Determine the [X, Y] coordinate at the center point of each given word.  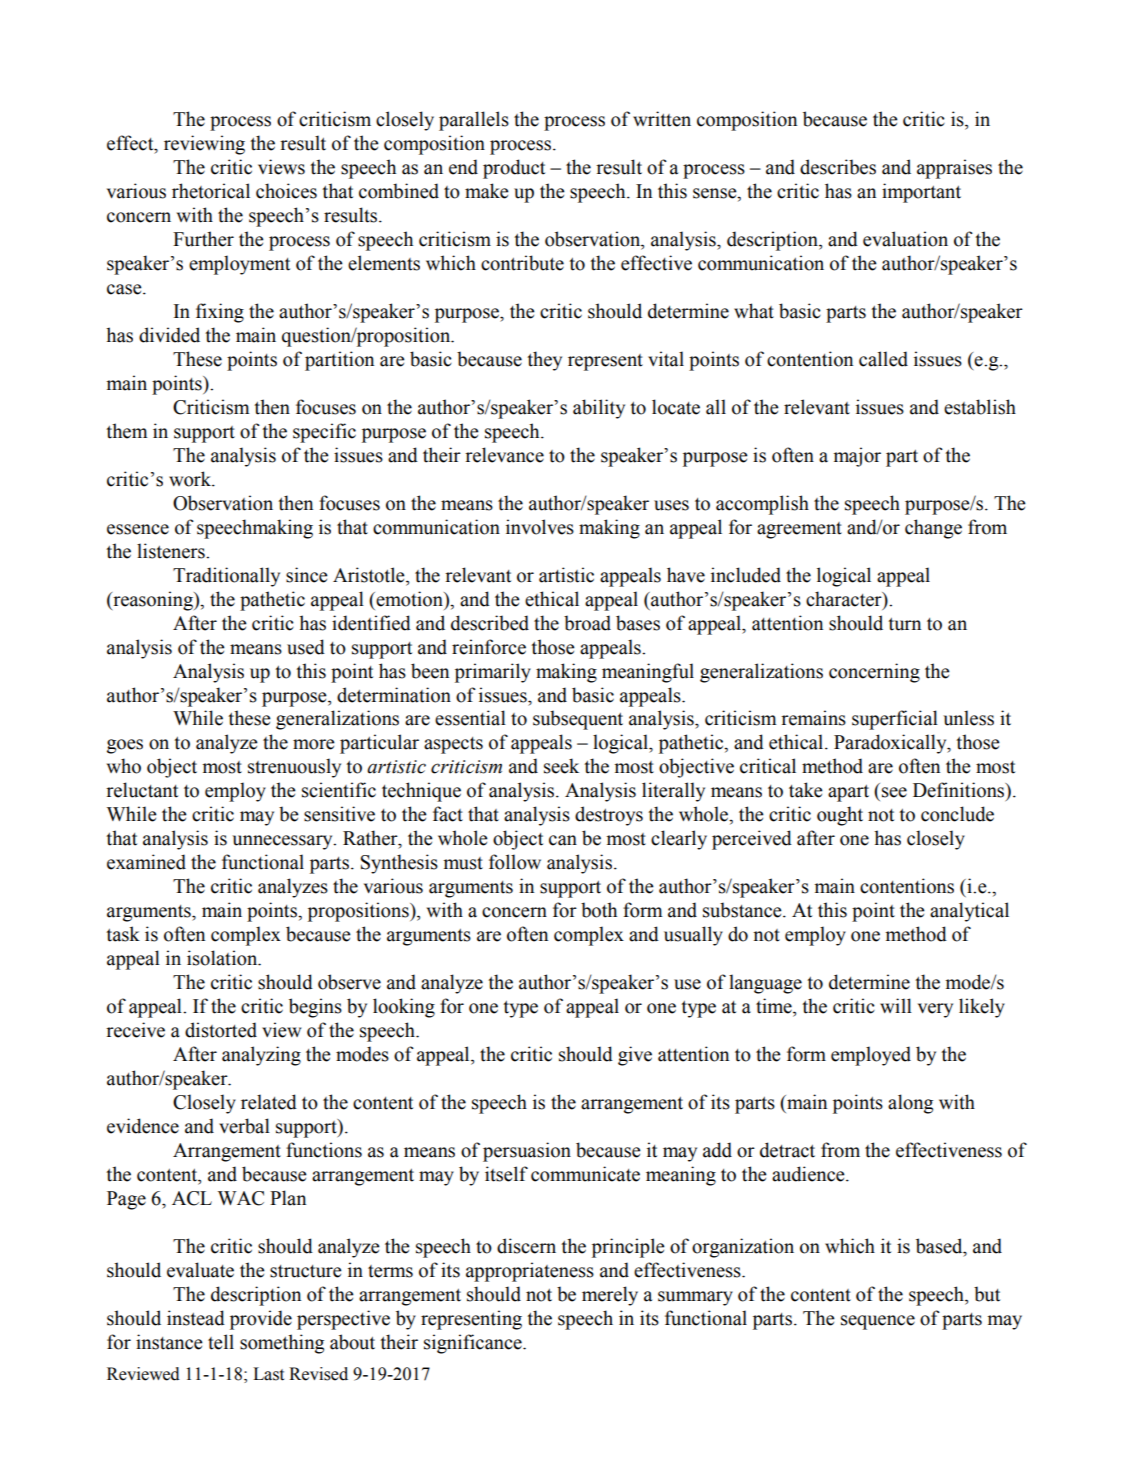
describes [838, 167]
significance [474, 1344]
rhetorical [211, 191]
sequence [878, 1322]
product [514, 169]
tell [221, 1342]
